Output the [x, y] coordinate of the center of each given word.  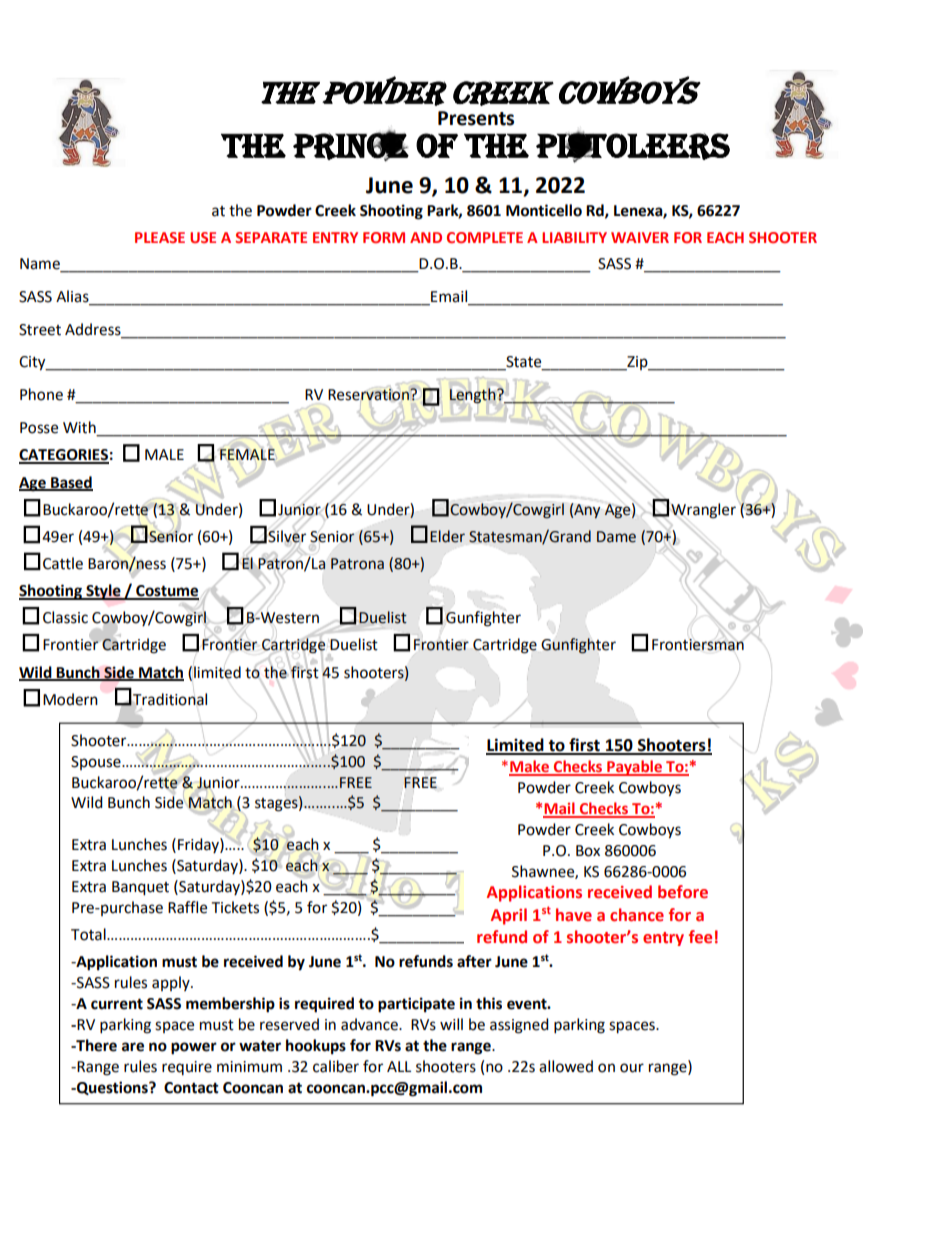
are [133, 1047]
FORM [384, 237]
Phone [41, 394]
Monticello [544, 210]
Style [103, 592]
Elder [447, 536]
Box [588, 851]
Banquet [140, 888]
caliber [336, 1066]
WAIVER [640, 237]
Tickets [235, 907]
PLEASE [160, 237]
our [632, 1068]
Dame [616, 537]
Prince [351, 146]
